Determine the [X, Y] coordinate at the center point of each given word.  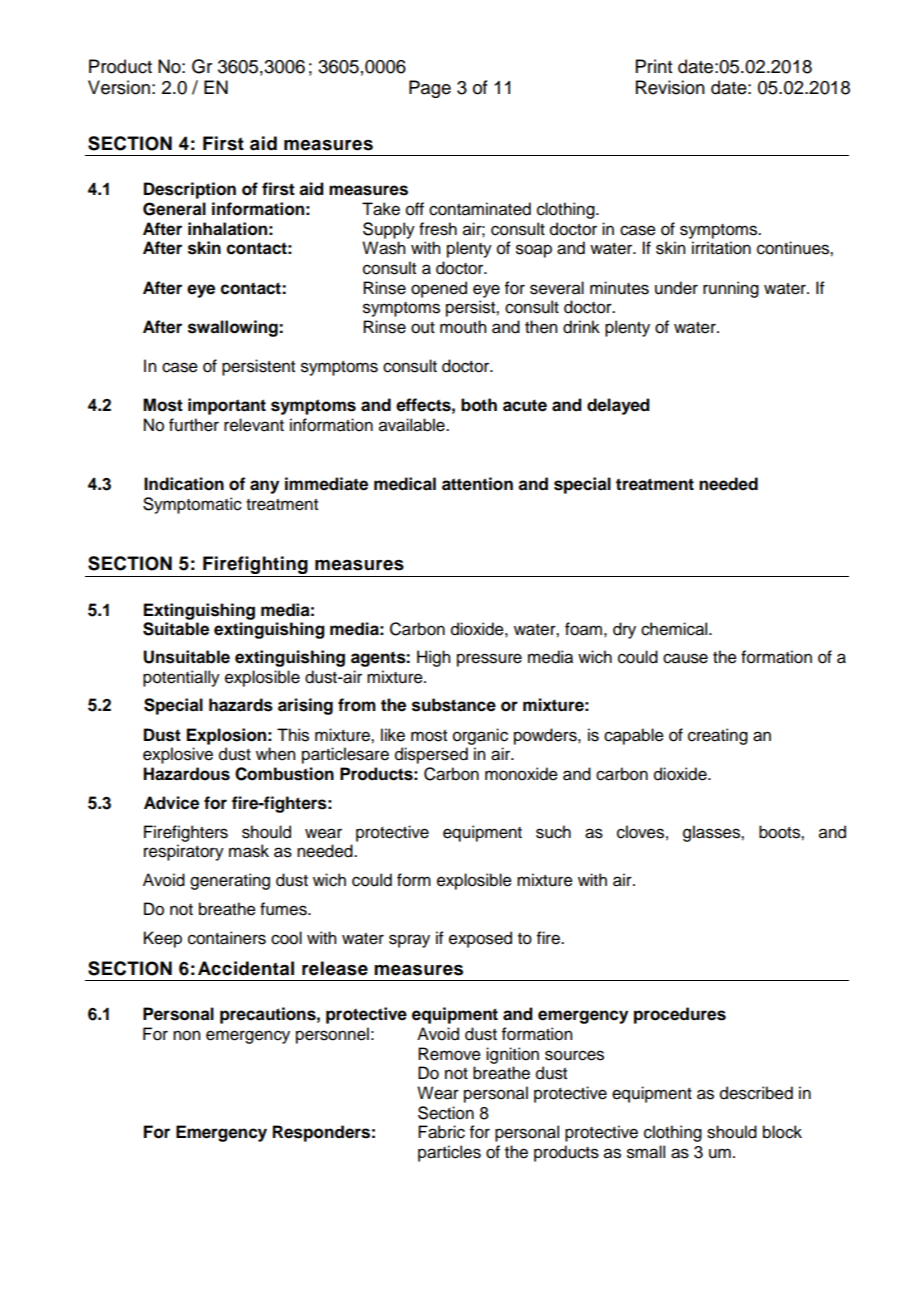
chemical [675, 629]
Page [430, 89]
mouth [463, 327]
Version [119, 87]
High [433, 658]
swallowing [234, 328]
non [186, 1035]
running [731, 289]
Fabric [441, 1132]
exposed [480, 939]
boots [780, 832]
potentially [181, 678]
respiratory [184, 852]
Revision [670, 87]
